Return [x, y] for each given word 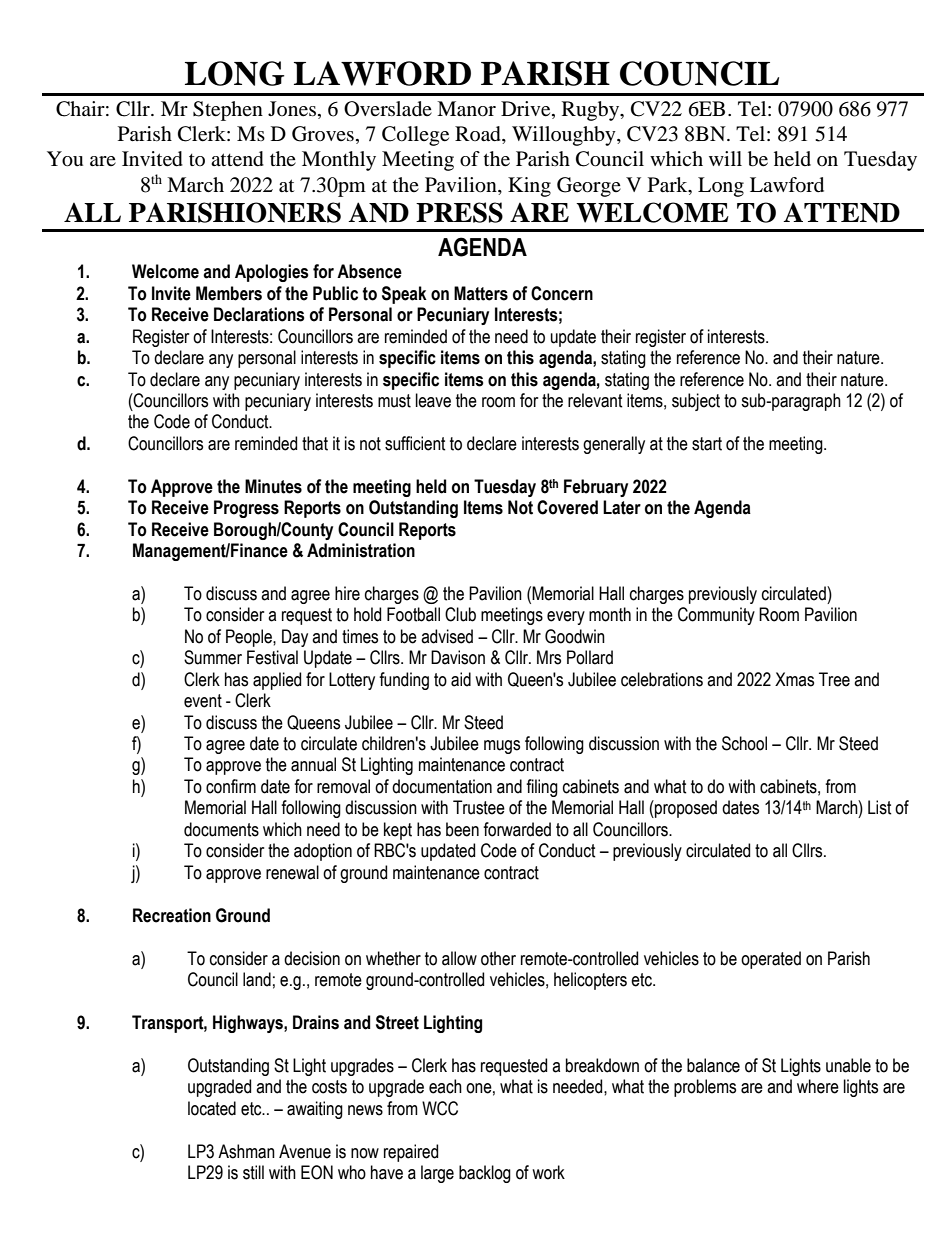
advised [447, 636]
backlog [485, 1174]
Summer [213, 657]
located [212, 1108]
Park [669, 185]
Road [479, 135]
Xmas [794, 679]
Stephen [228, 111]
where [818, 1086]
